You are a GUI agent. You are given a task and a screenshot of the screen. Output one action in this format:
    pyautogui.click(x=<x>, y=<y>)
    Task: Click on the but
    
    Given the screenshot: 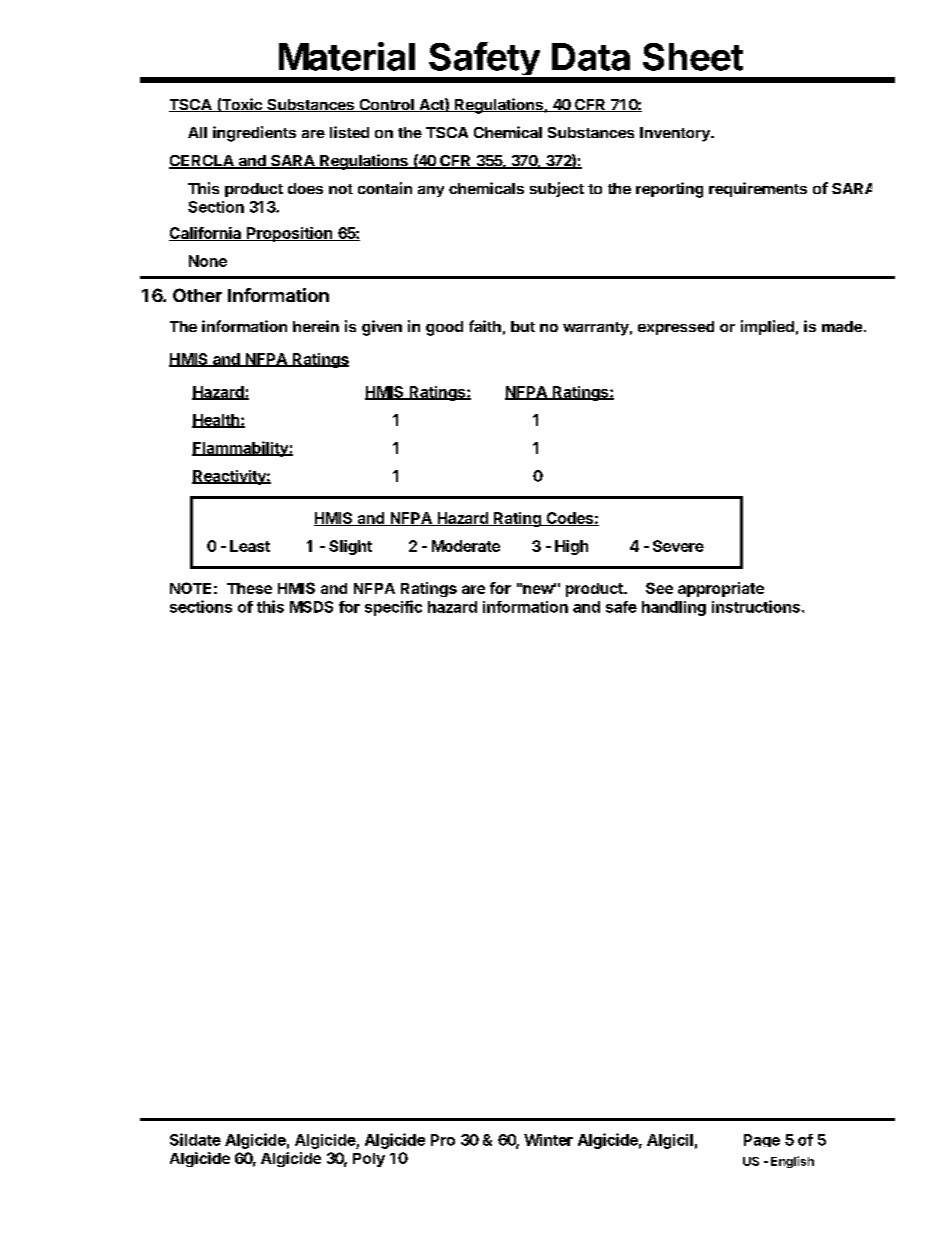 What is the action you would take?
    pyautogui.click(x=523, y=326)
